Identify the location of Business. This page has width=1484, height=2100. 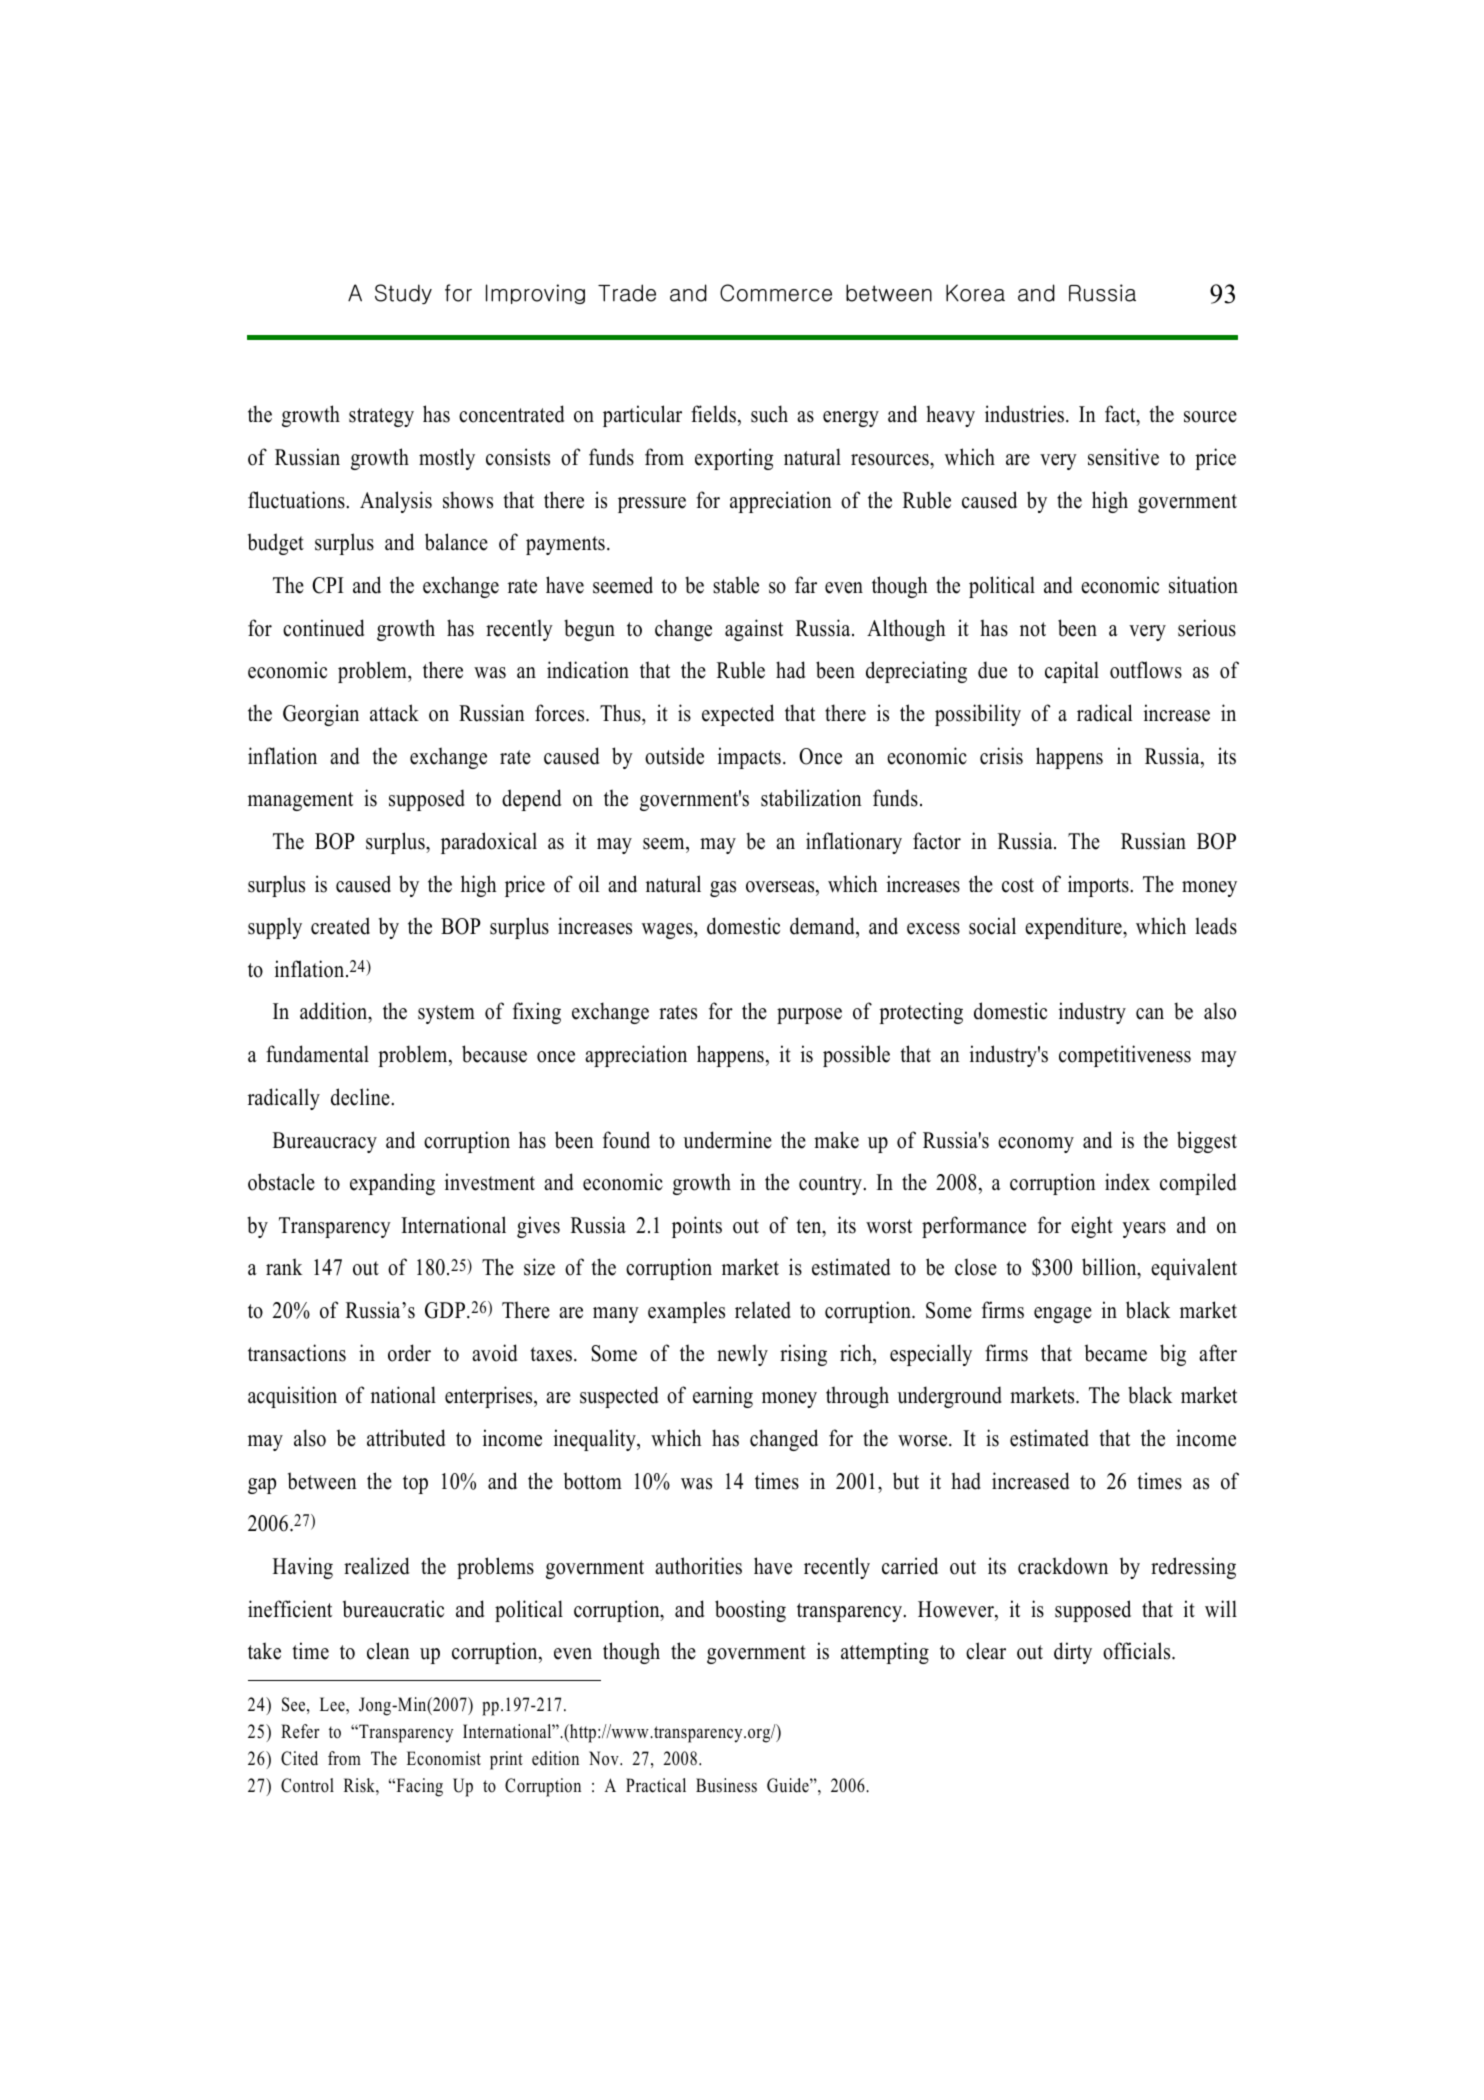
(726, 1785).
